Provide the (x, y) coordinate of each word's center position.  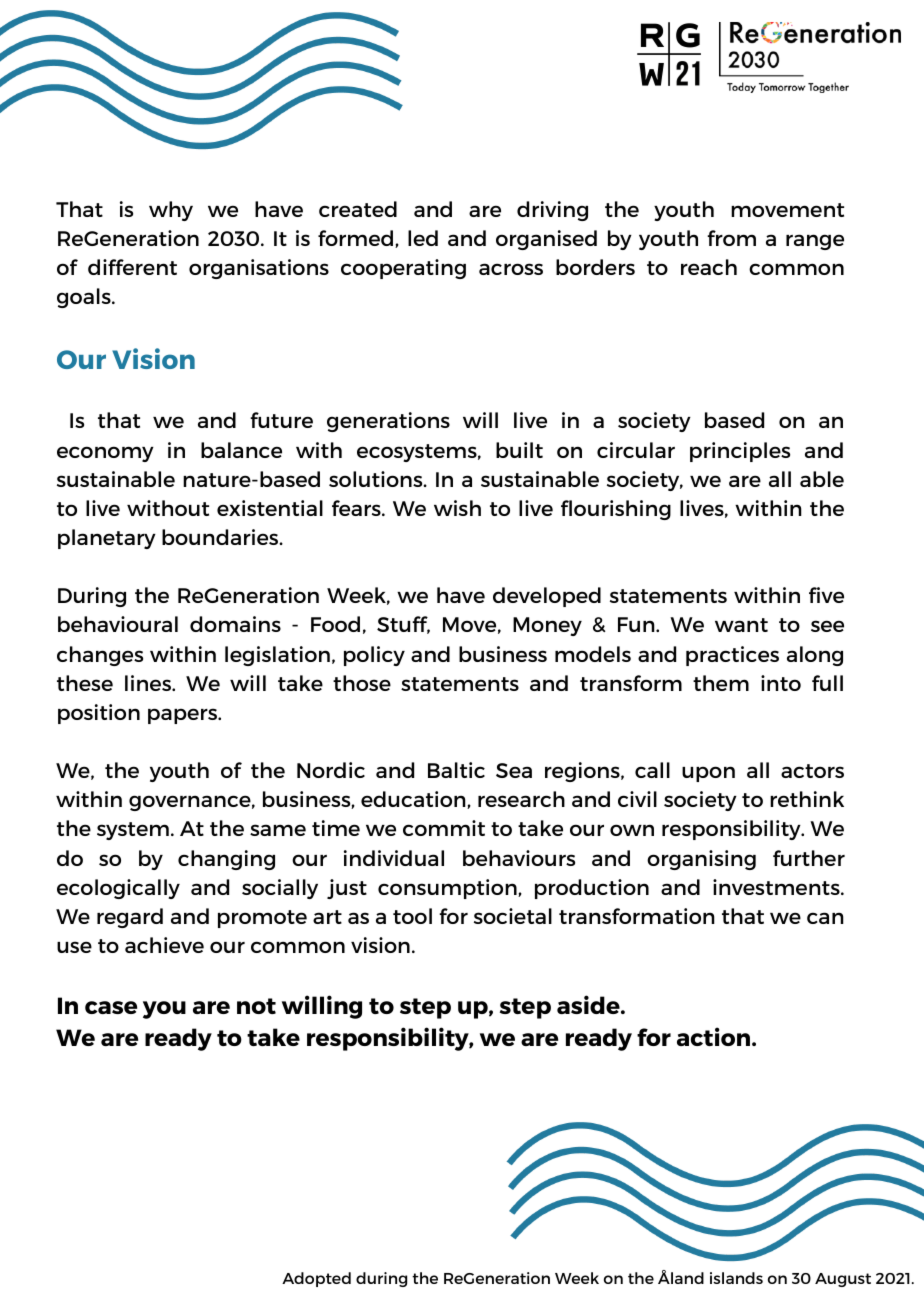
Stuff (403, 625)
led (423, 238)
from (731, 238)
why (171, 211)
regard (130, 918)
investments (777, 887)
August (843, 1280)
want (741, 625)
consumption (448, 889)
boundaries (221, 537)
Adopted (316, 1279)
